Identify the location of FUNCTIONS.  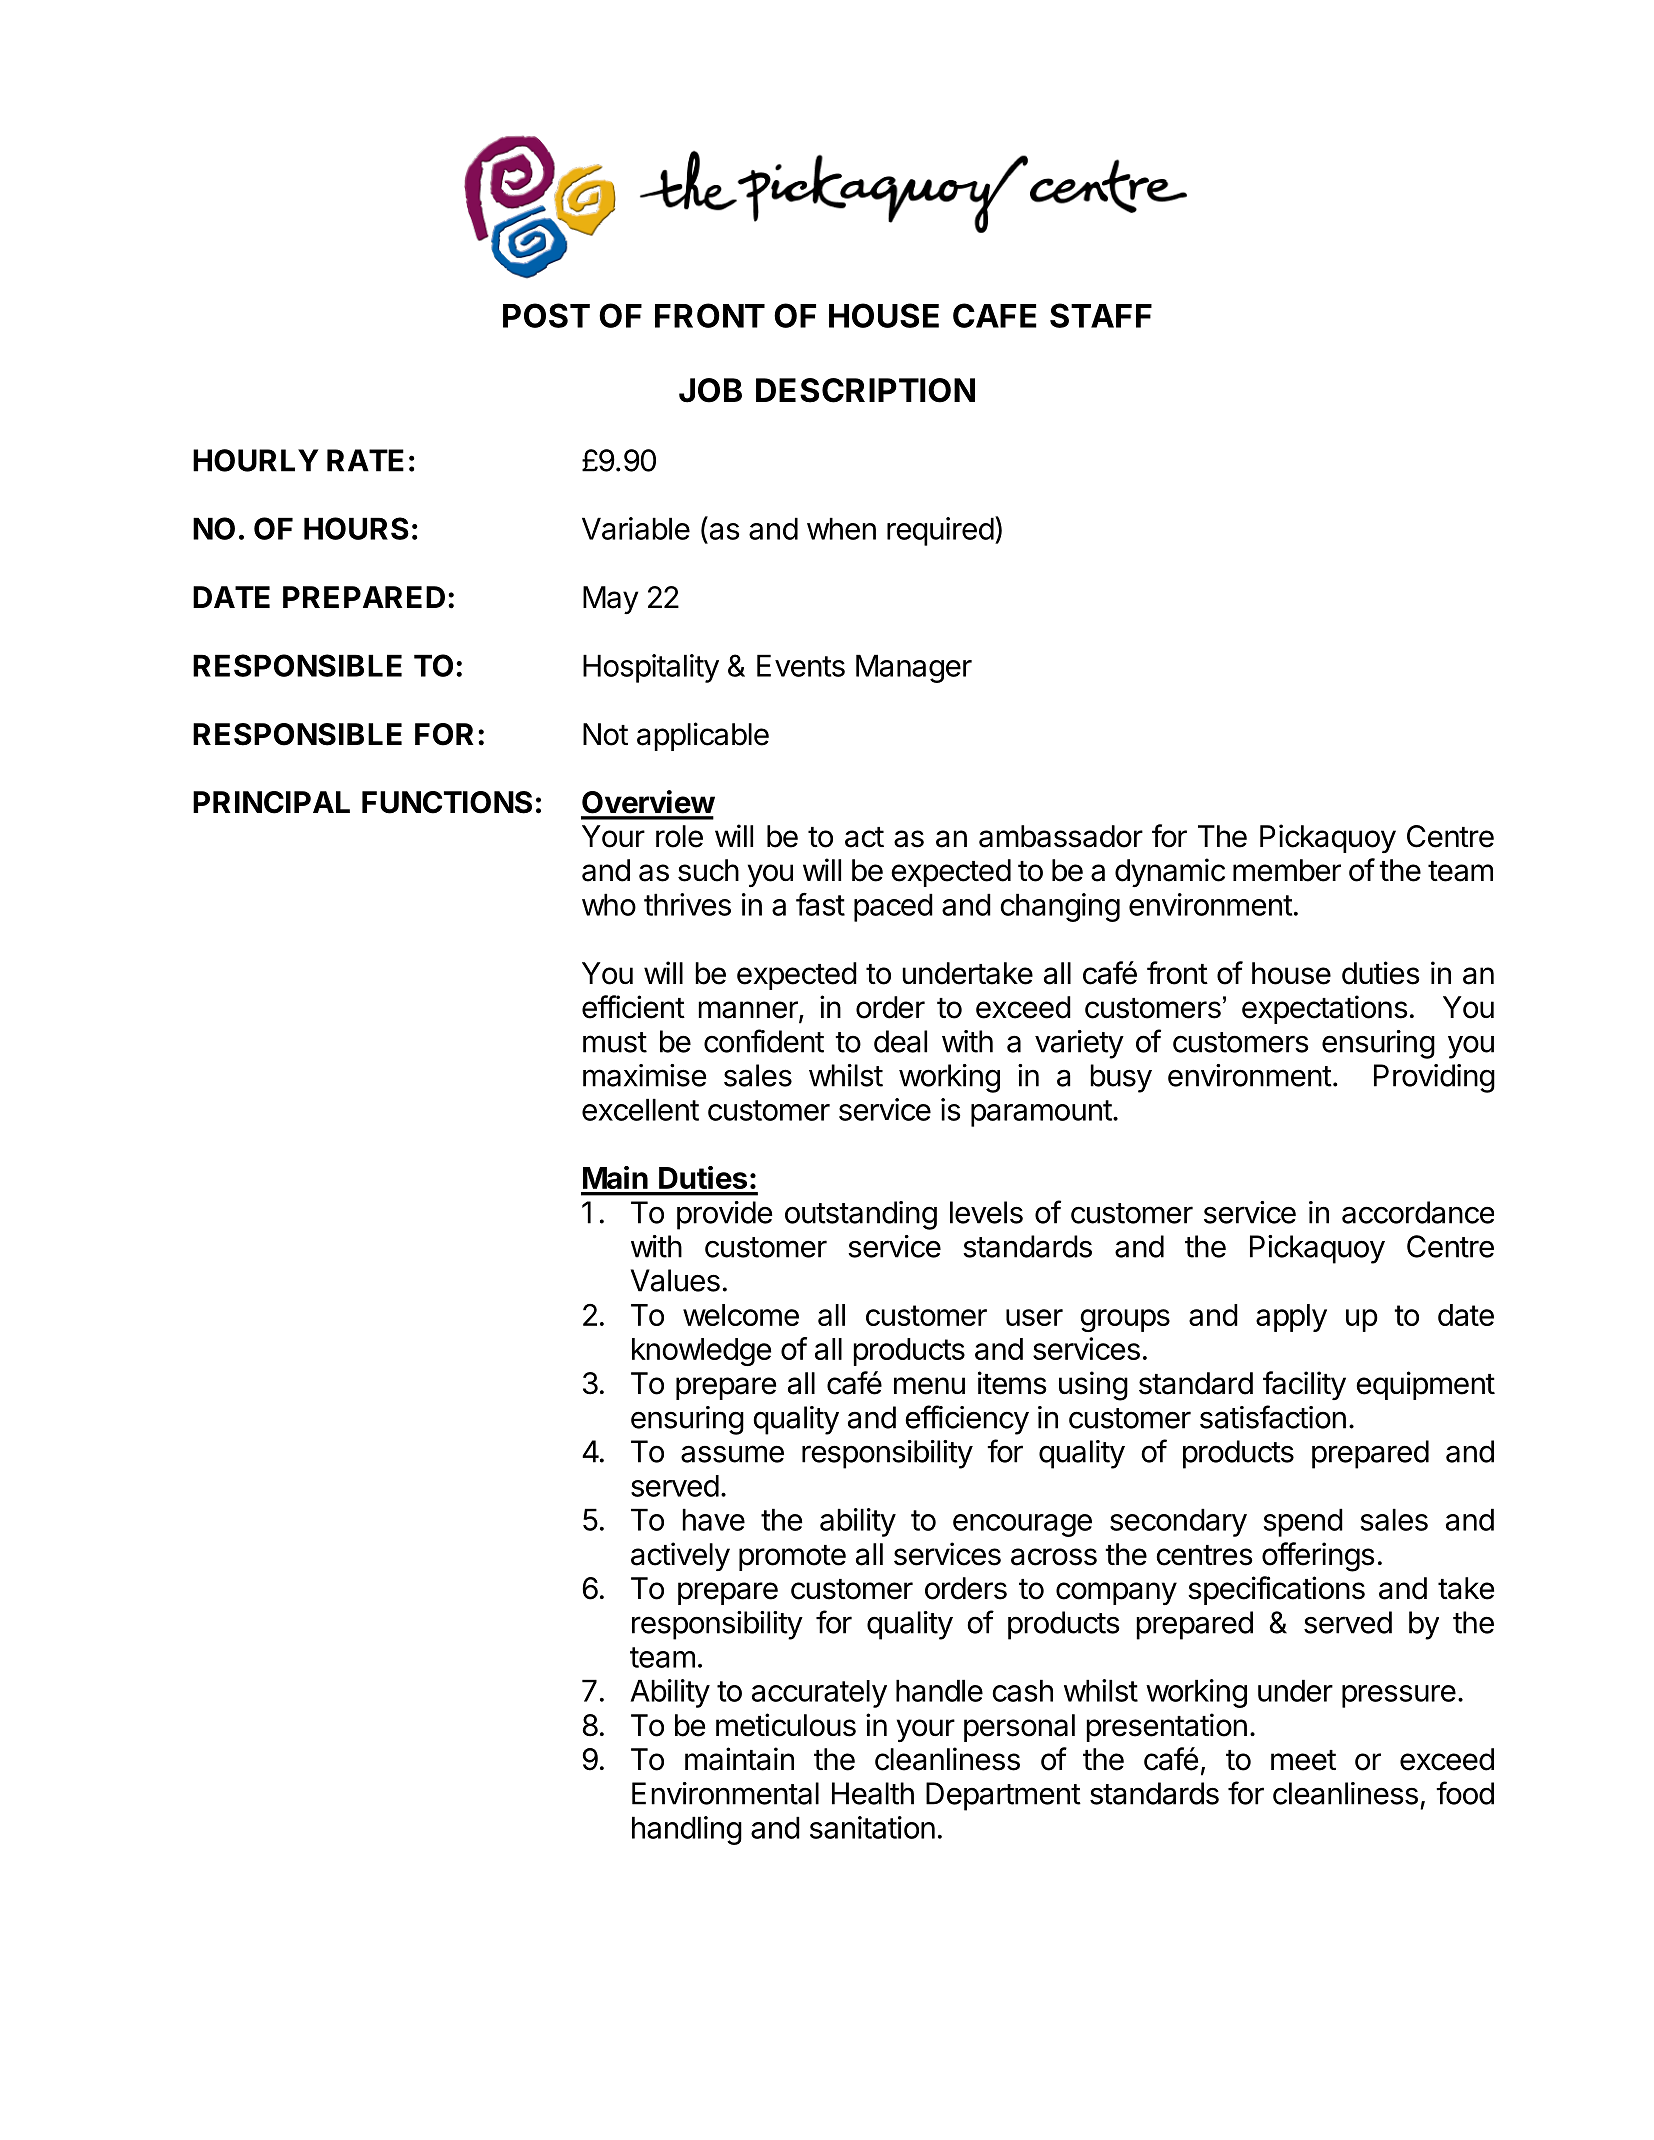
(447, 802).
